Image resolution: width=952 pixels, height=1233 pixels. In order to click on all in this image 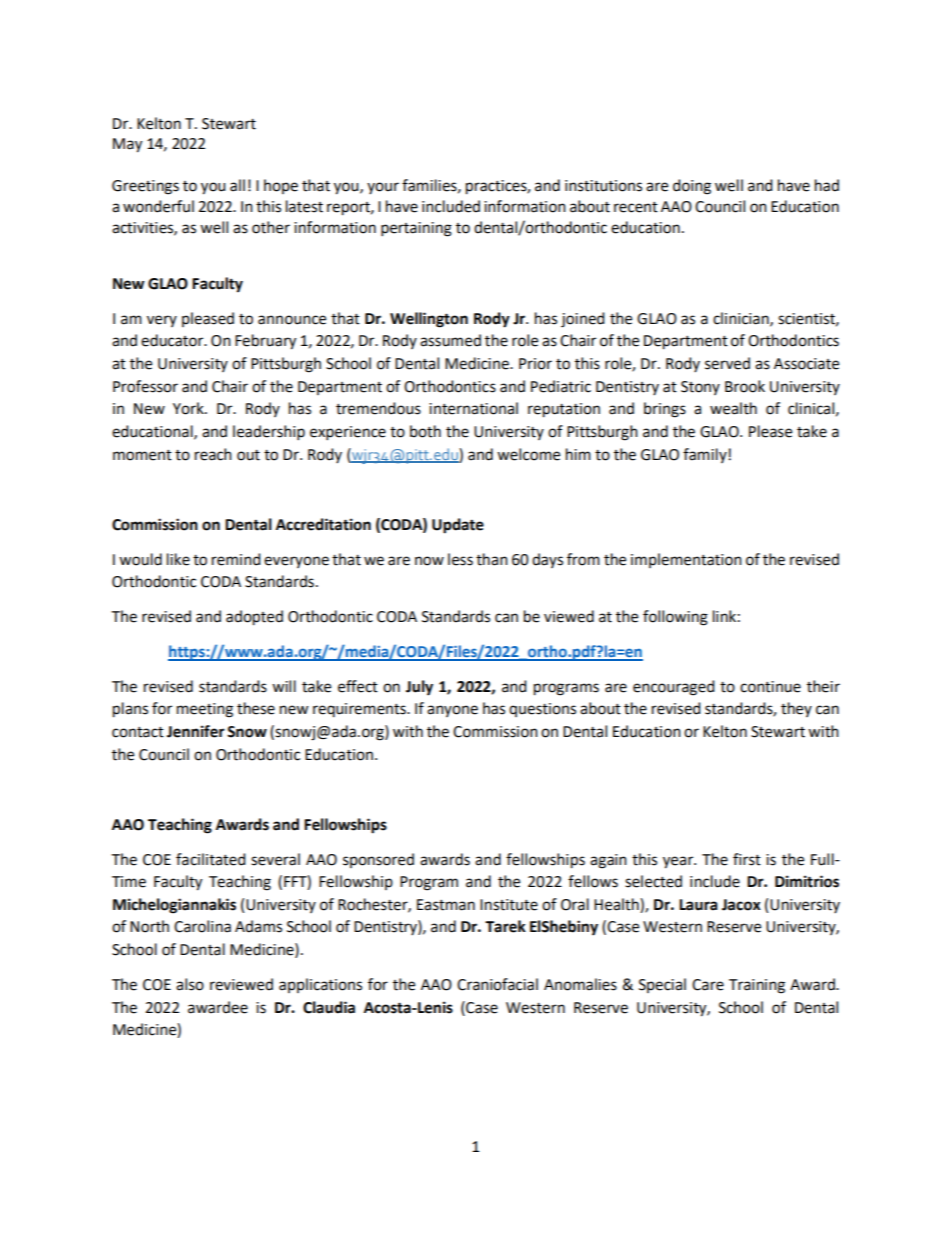, I will do `click(237, 185)`.
